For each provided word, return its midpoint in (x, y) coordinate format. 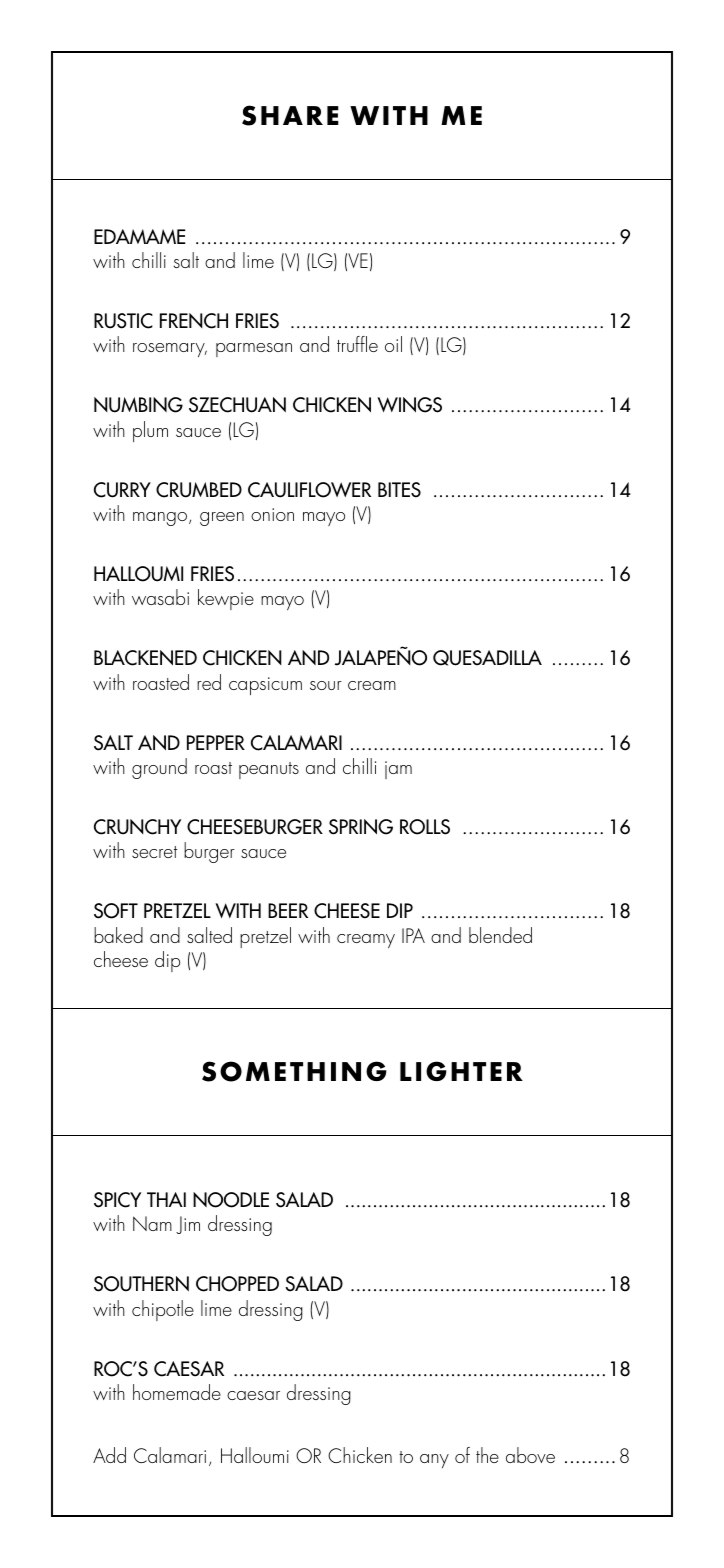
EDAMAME (140, 236)
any (434, 1461)
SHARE (290, 115)
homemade (177, 1392)
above (530, 1455)
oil (393, 344)
